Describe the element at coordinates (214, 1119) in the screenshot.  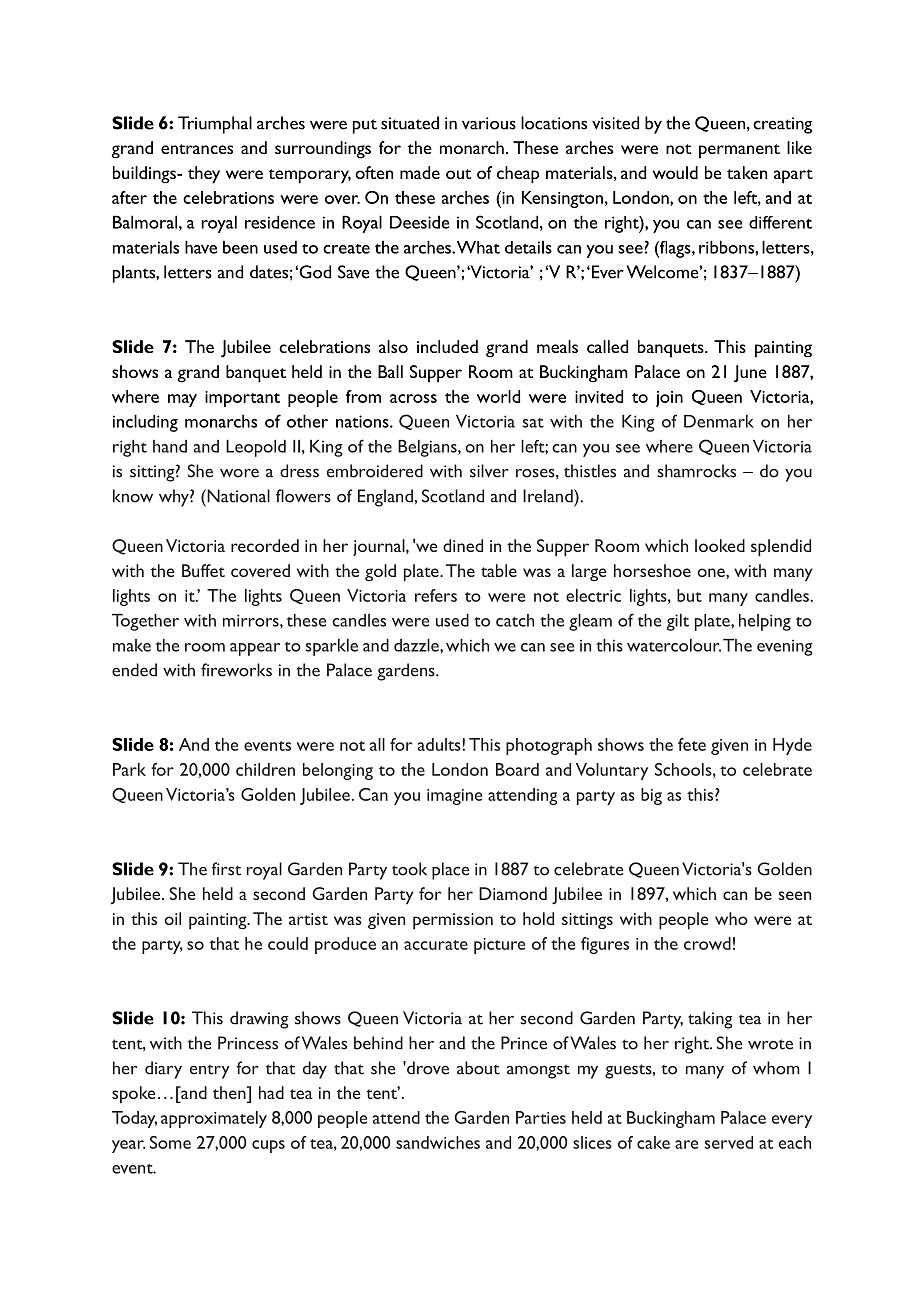
I see `approximately` at that location.
